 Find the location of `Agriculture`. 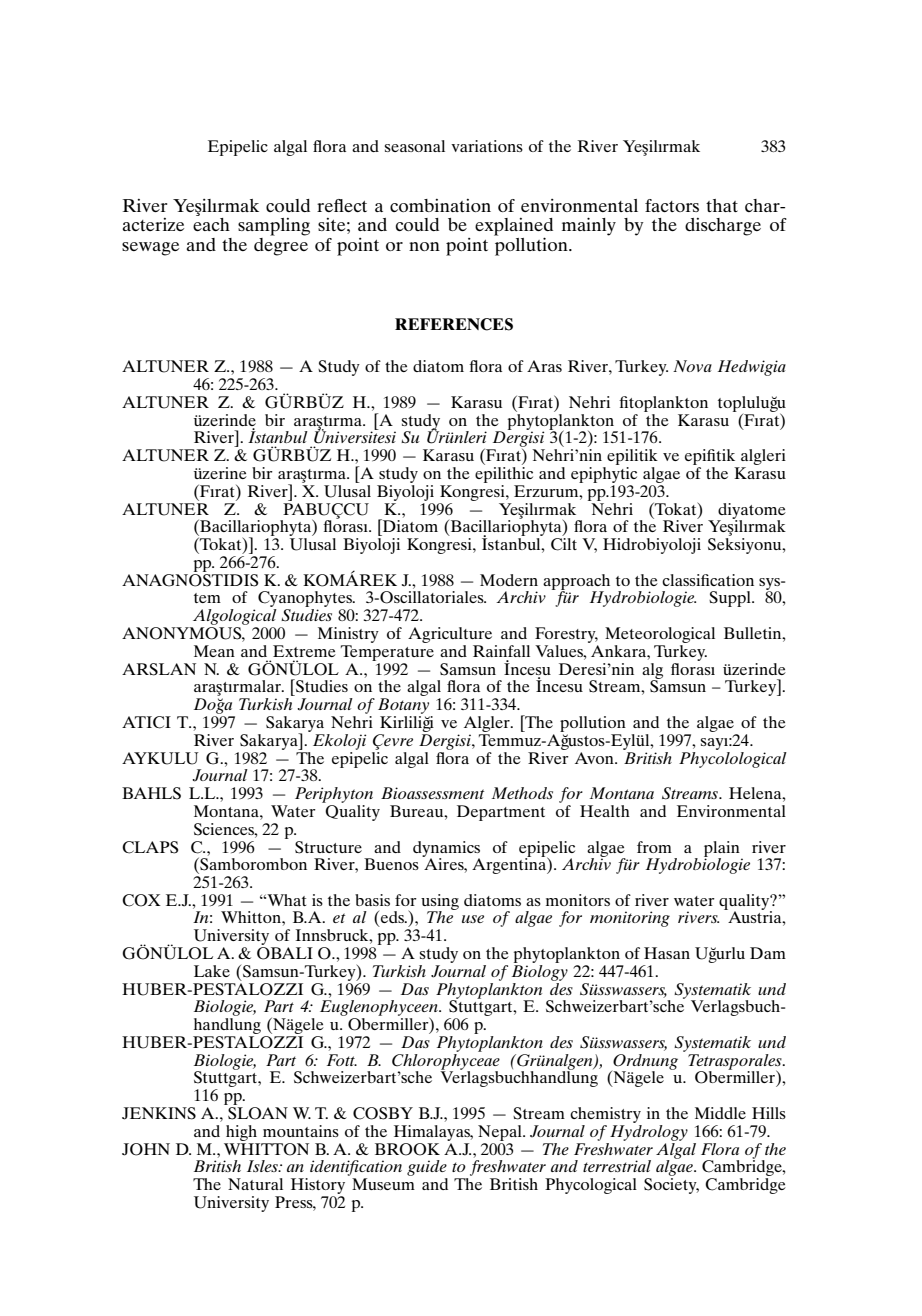

Agriculture is located at coordinates (450, 635).
